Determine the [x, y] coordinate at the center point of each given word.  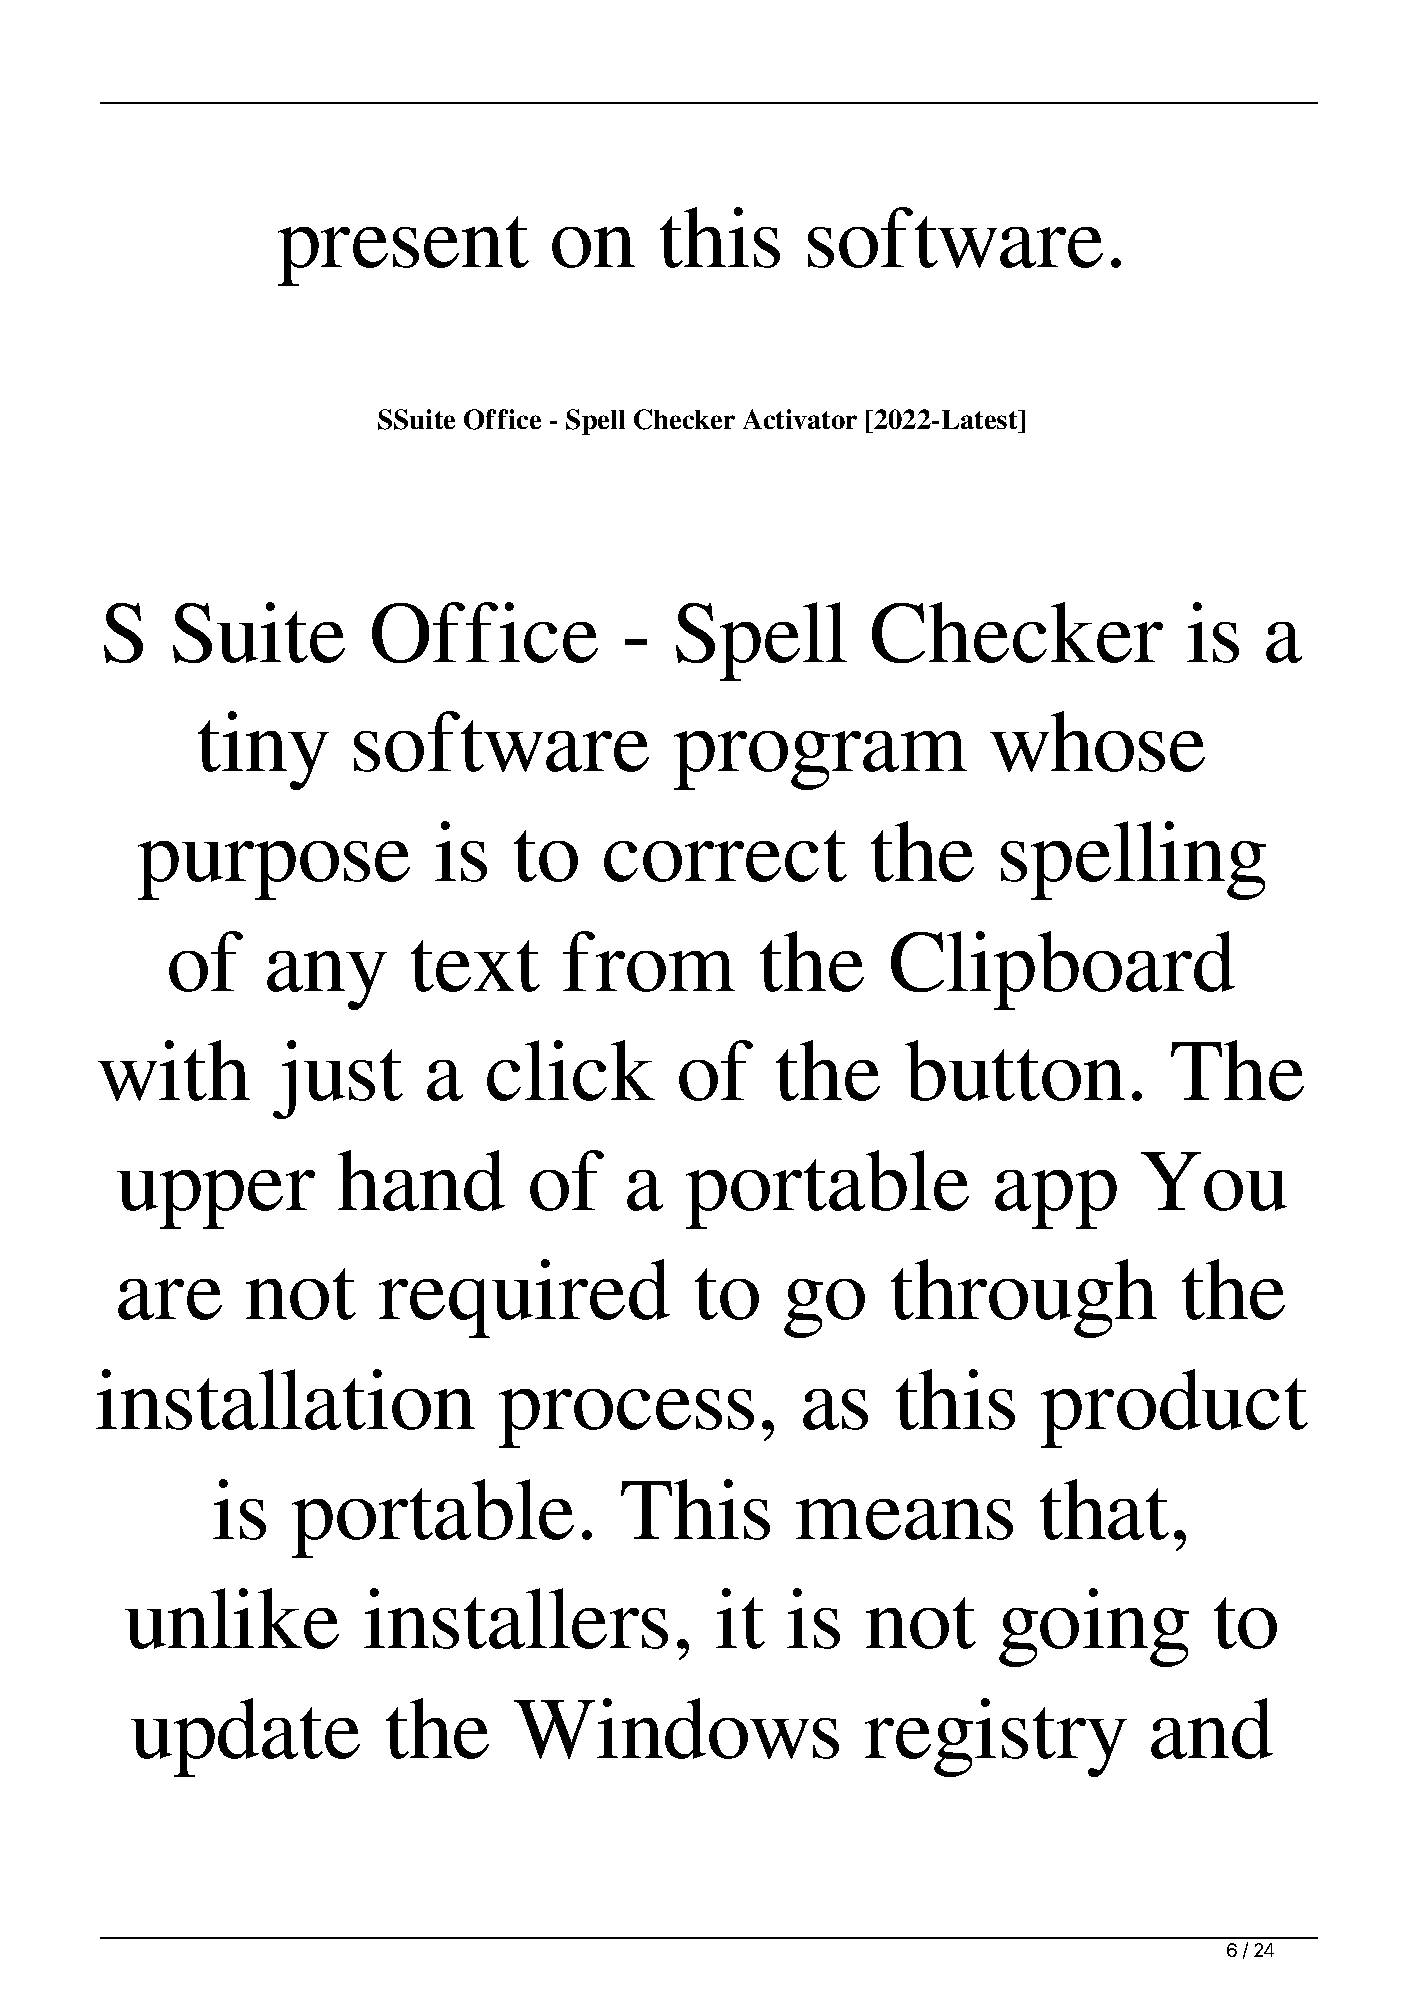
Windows [676, 1728]
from [649, 961]
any [327, 980]
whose [1097, 741]
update [245, 1737]
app [1056, 1199]
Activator [800, 419]
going [1094, 1627]
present [403, 251]
